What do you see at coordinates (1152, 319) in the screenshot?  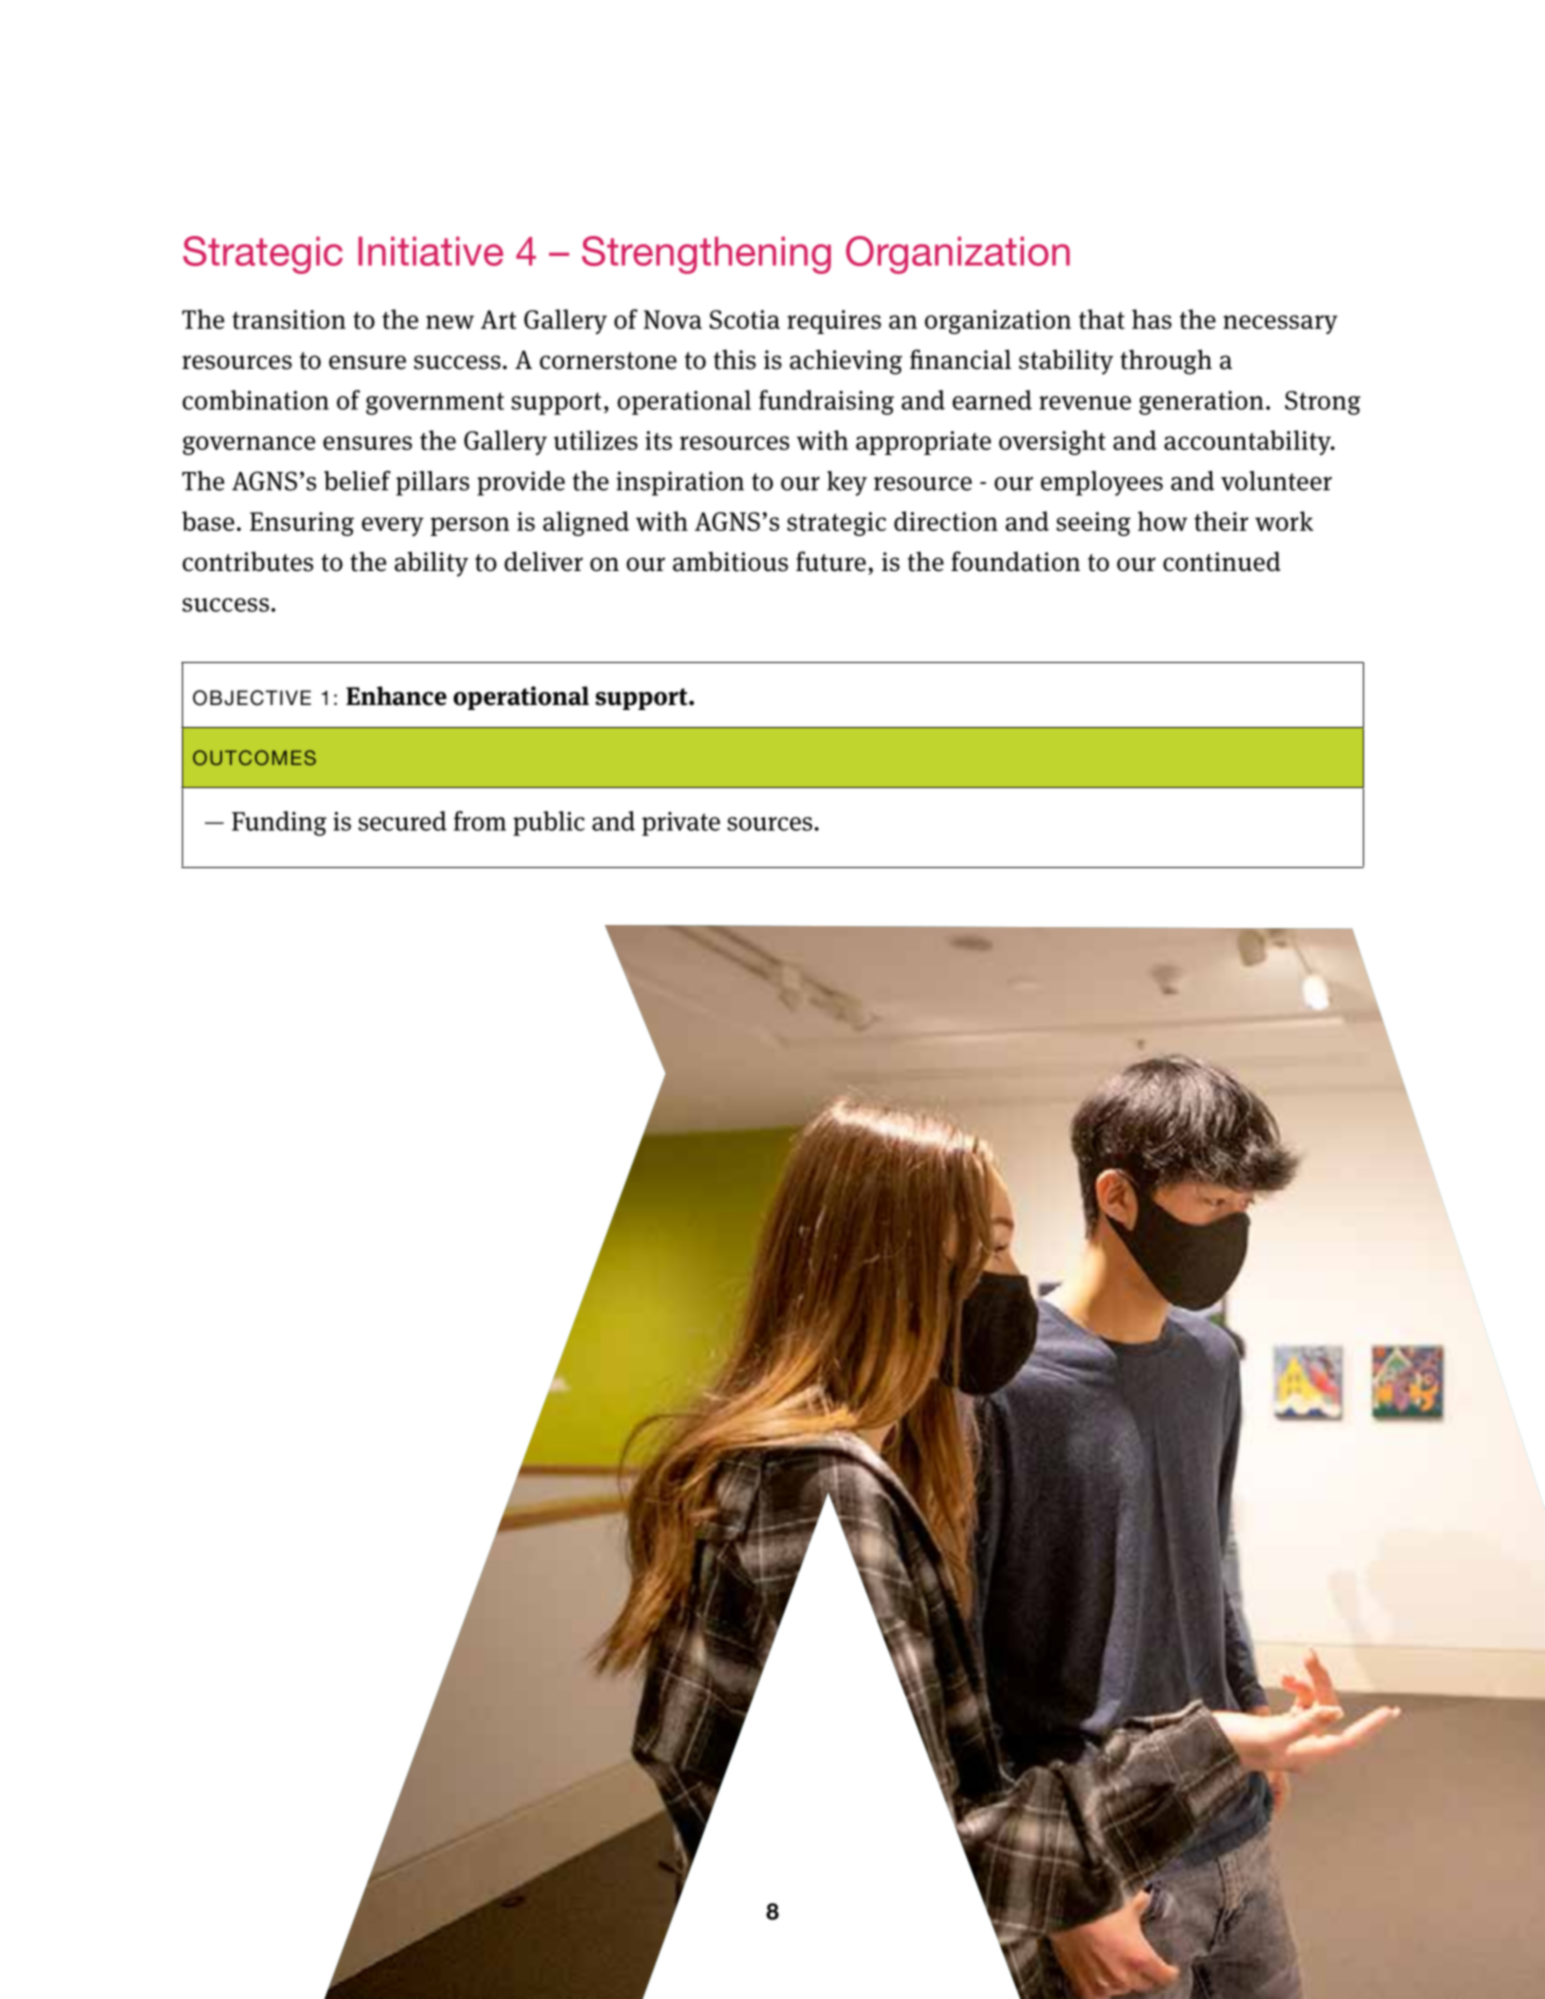 I see `has` at bounding box center [1152, 319].
